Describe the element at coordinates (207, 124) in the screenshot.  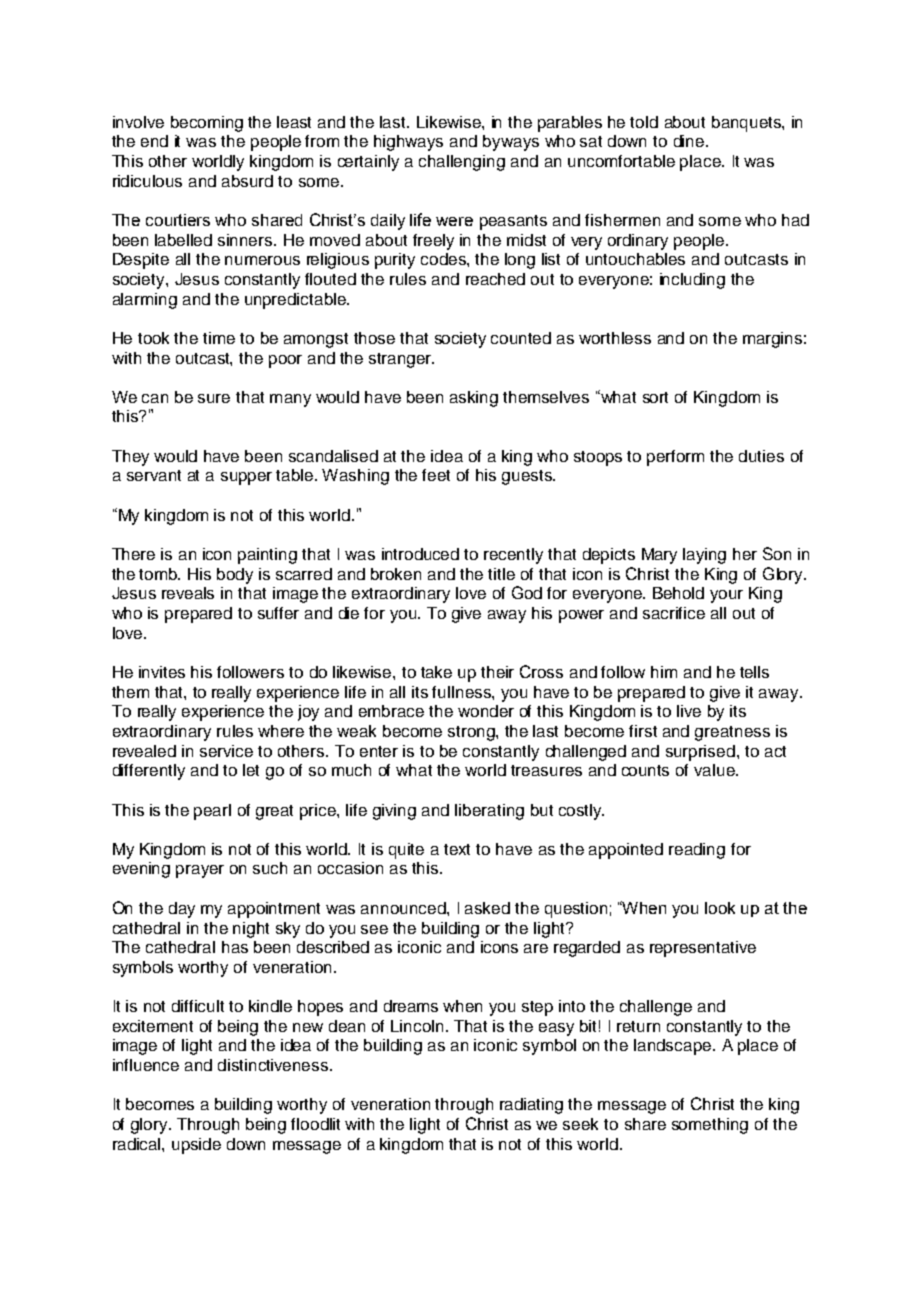
I see `becoming` at that location.
